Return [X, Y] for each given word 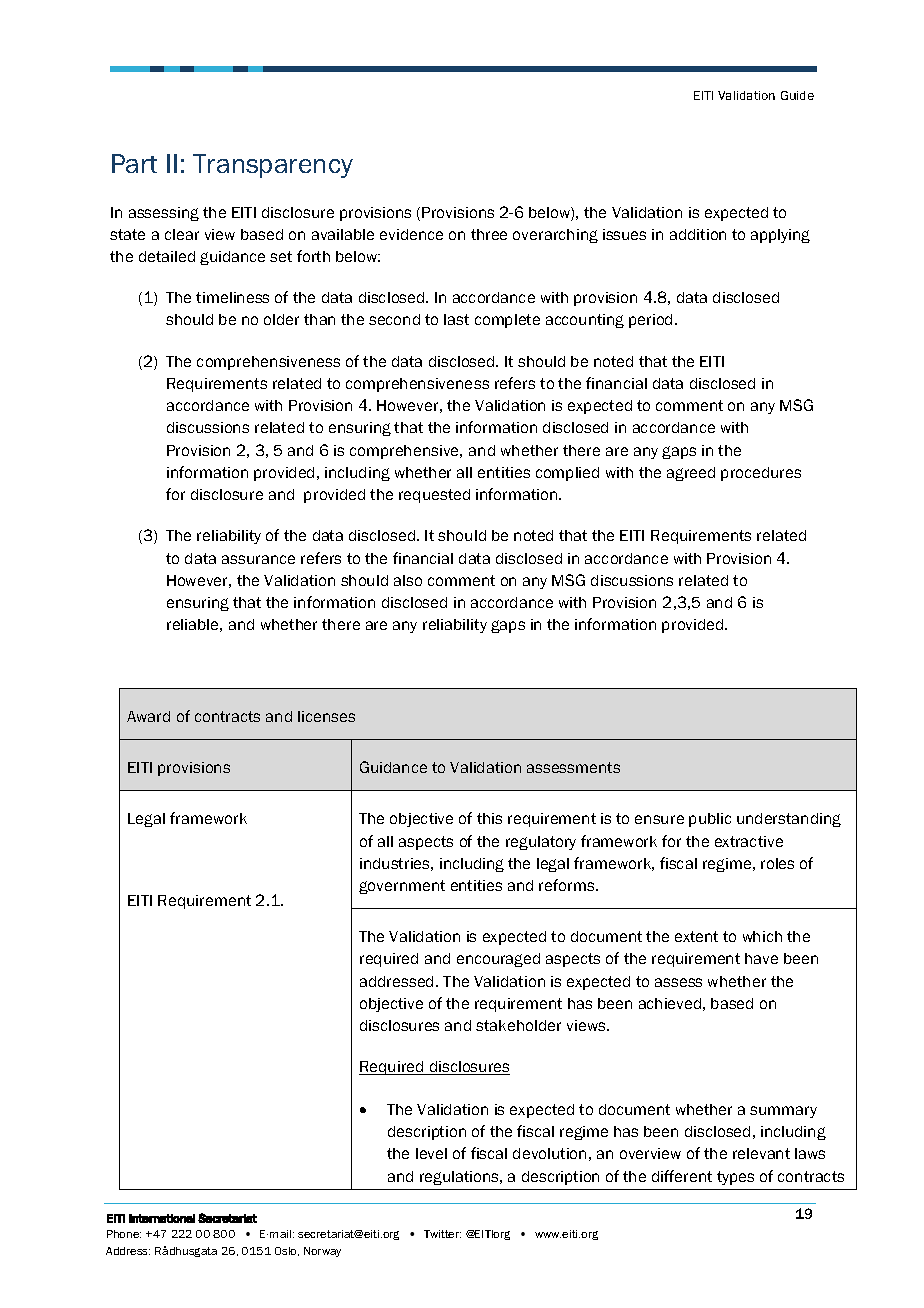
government [402, 887]
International [162, 1218]
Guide [797, 95]
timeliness [232, 297]
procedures [761, 474]
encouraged [498, 960]
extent [696, 936]
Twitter [442, 1234]
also [408, 580]
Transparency [273, 166]
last [456, 319]
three [489, 234]
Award [148, 716]
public [710, 820]
